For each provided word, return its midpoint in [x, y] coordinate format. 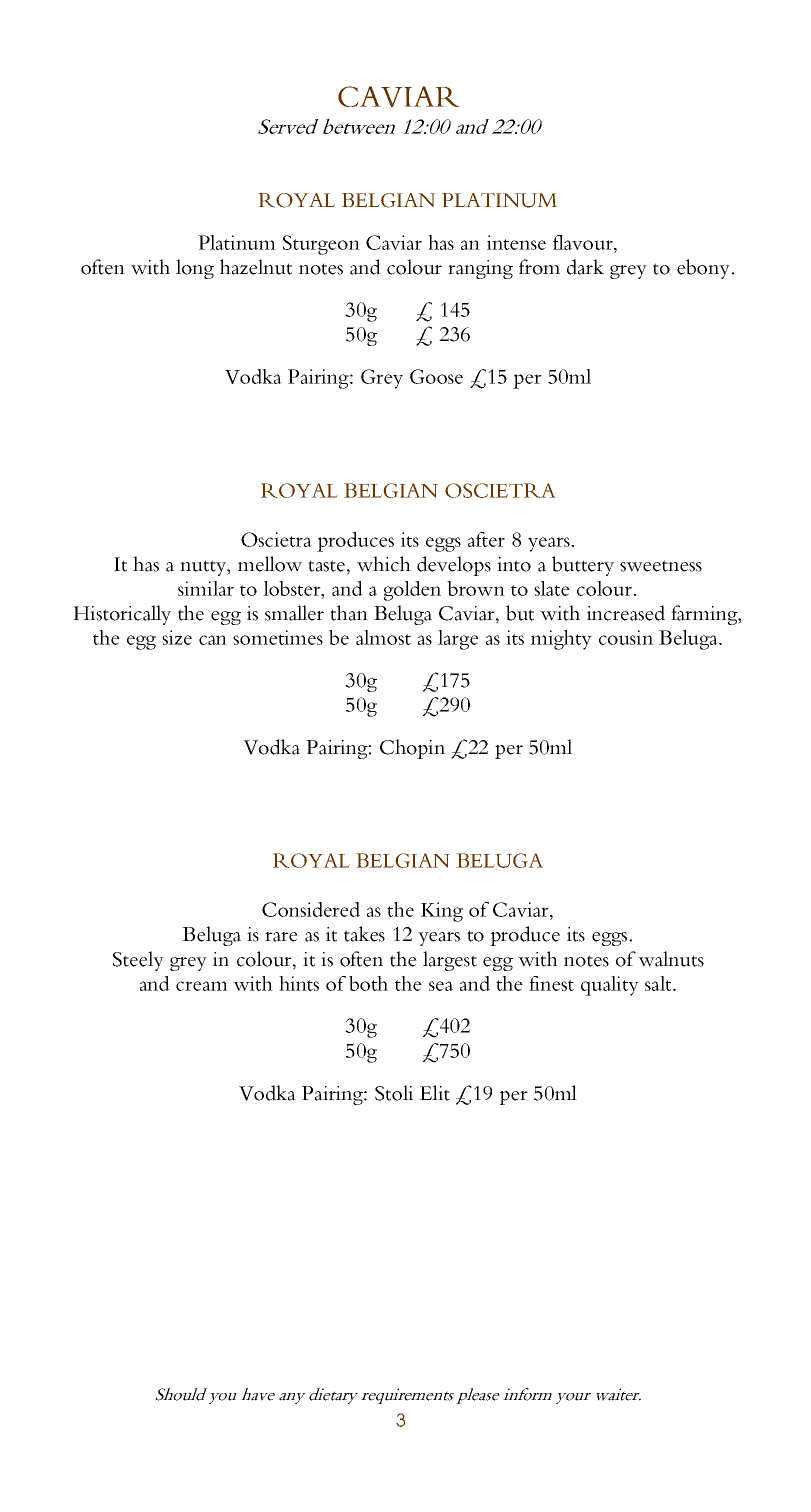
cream [202, 986]
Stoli [394, 1093]
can [213, 640]
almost [383, 637]
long [195, 269]
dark [585, 267]
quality [610, 986]
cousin [626, 637]
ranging [480, 269]
